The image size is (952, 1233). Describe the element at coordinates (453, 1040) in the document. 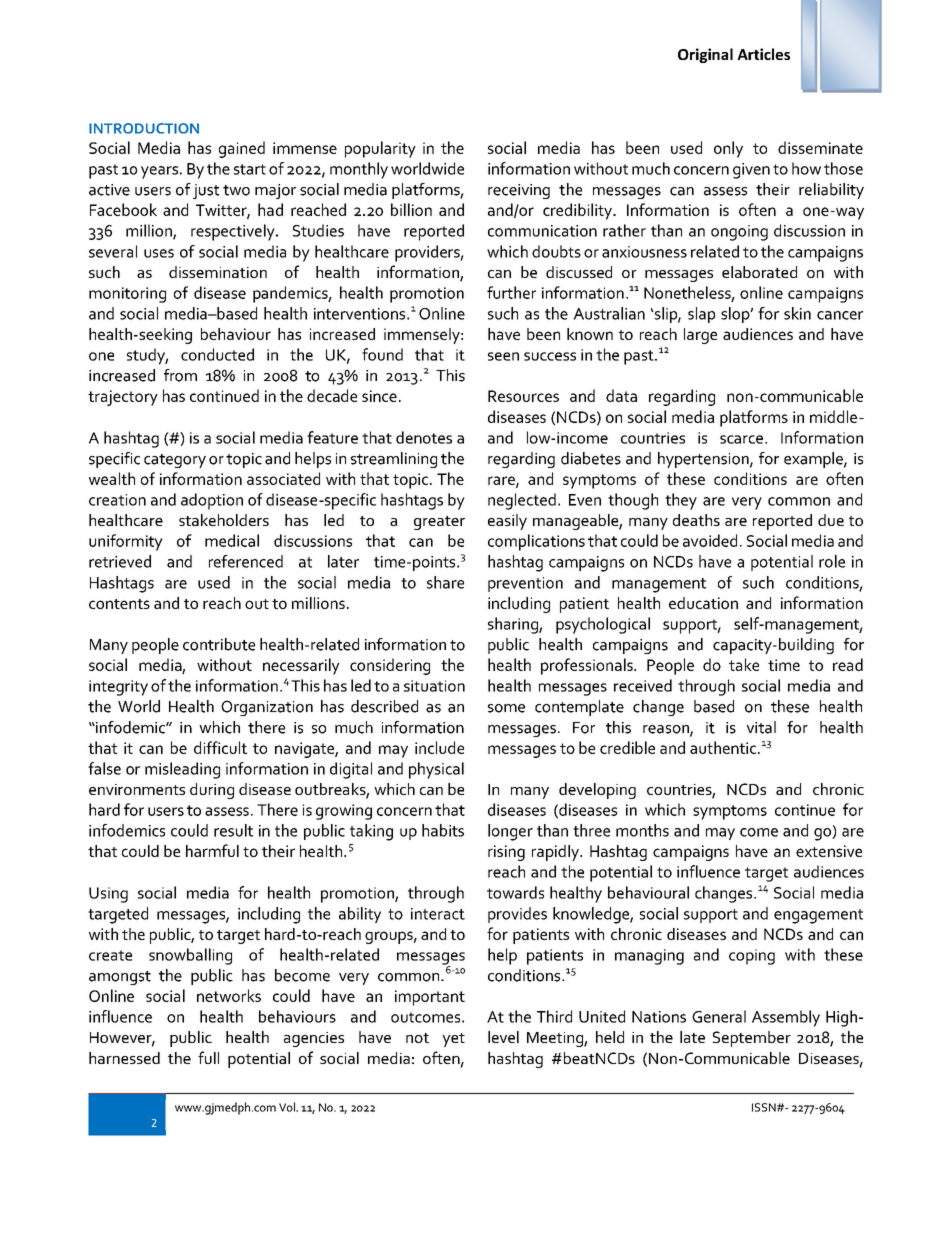

I see `yet` at that location.
